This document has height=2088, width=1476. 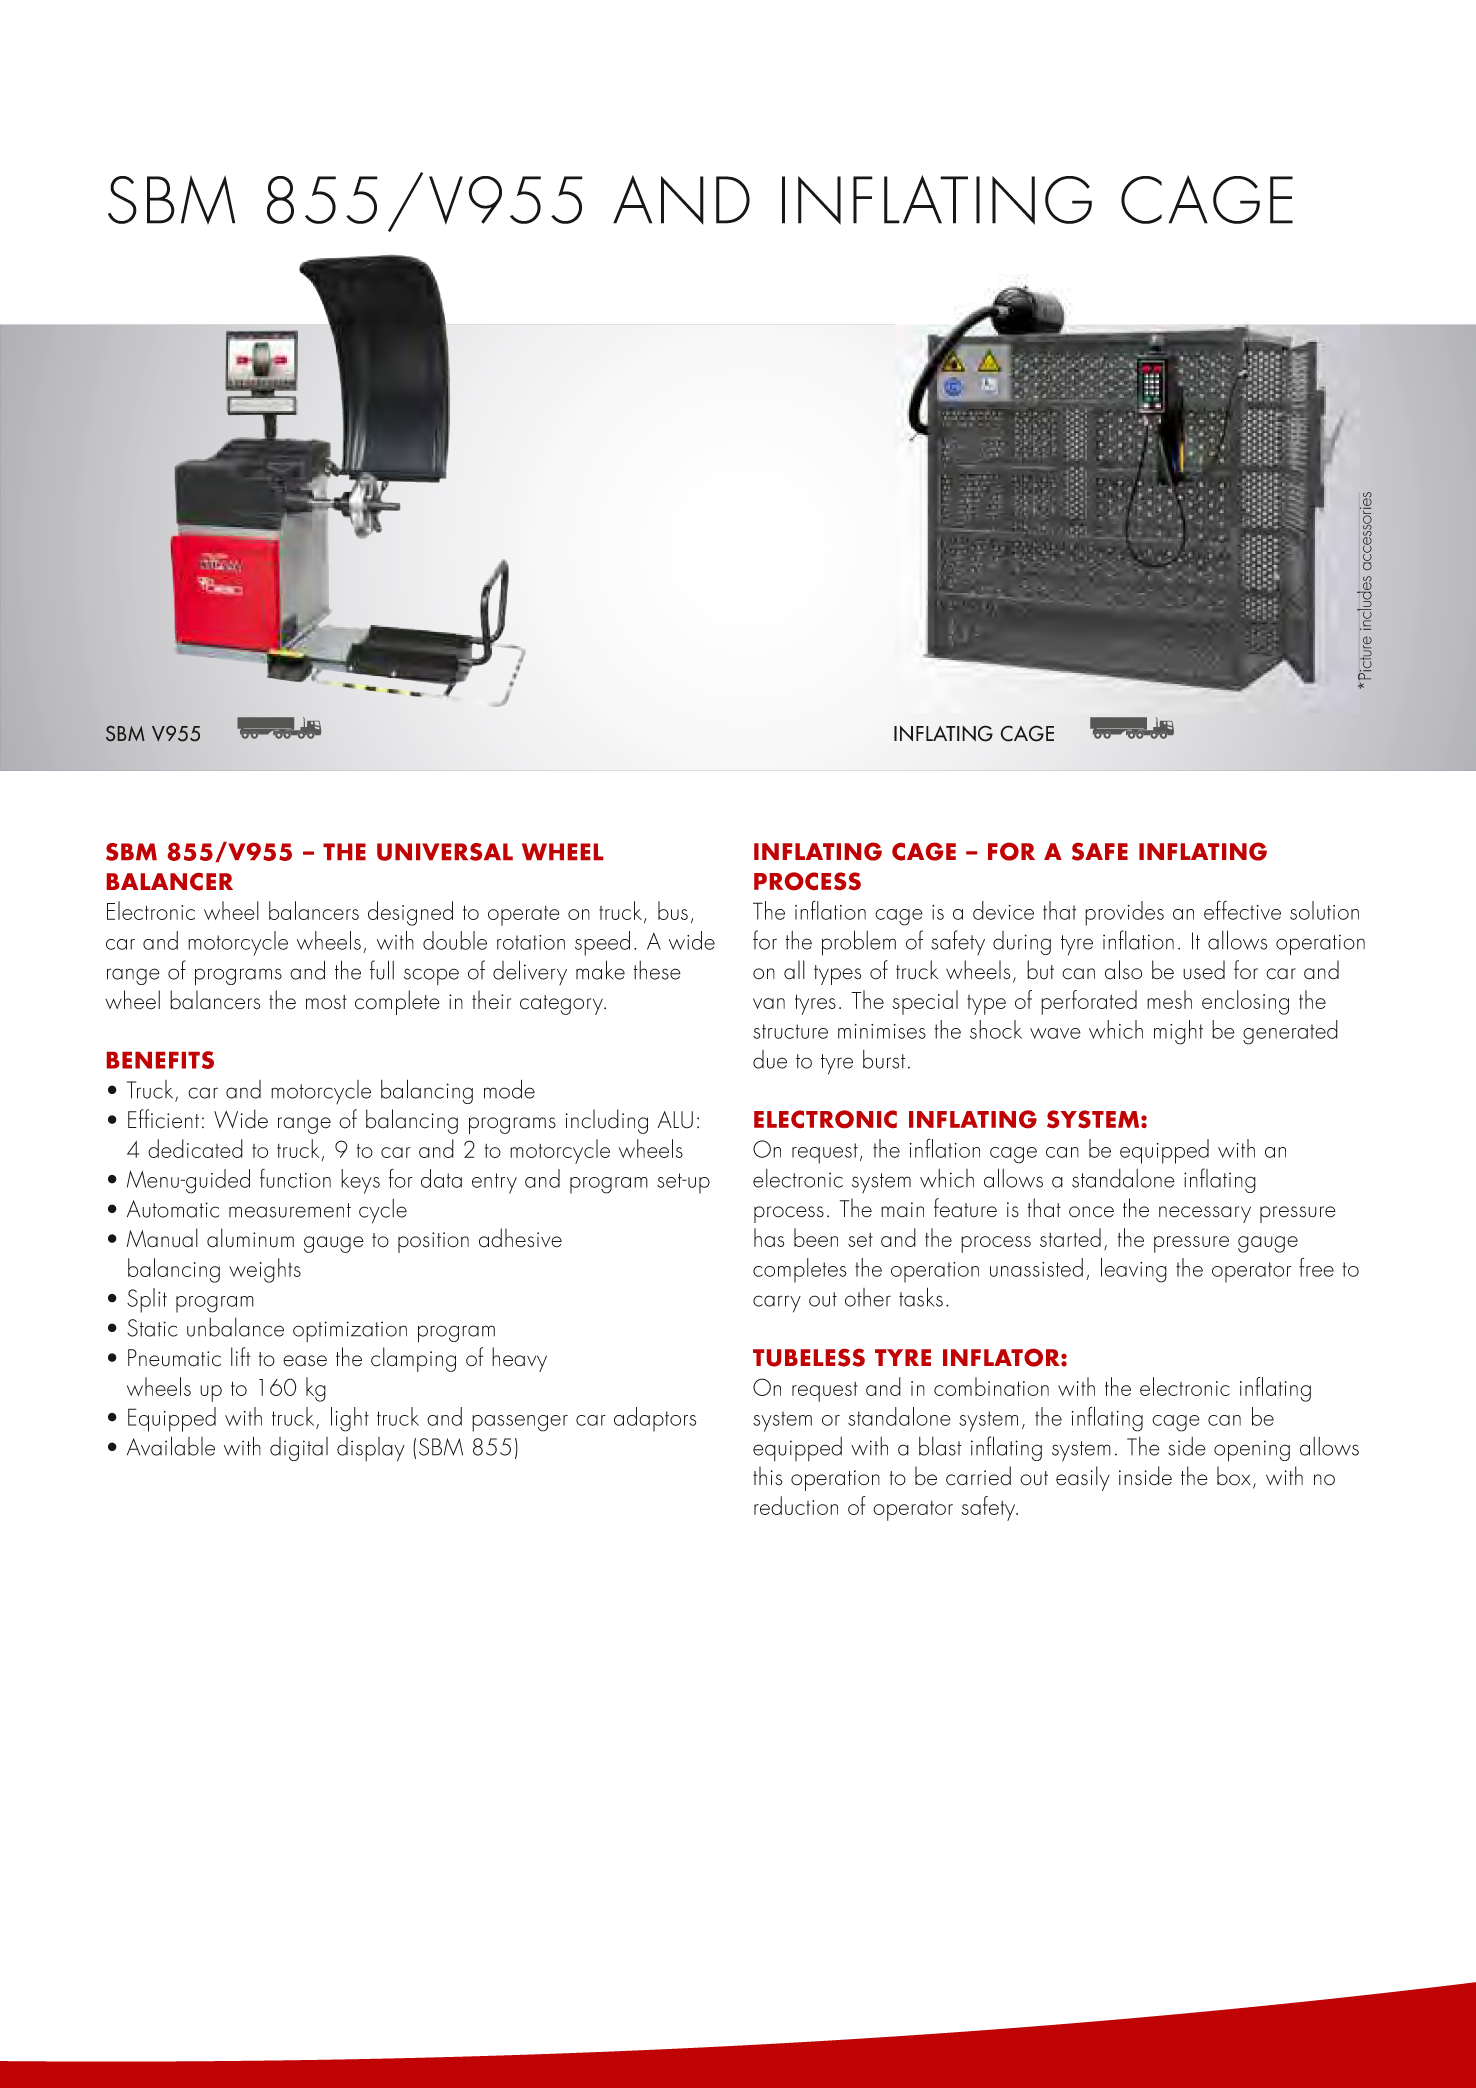 I want to click on carry, so click(x=777, y=1304).
